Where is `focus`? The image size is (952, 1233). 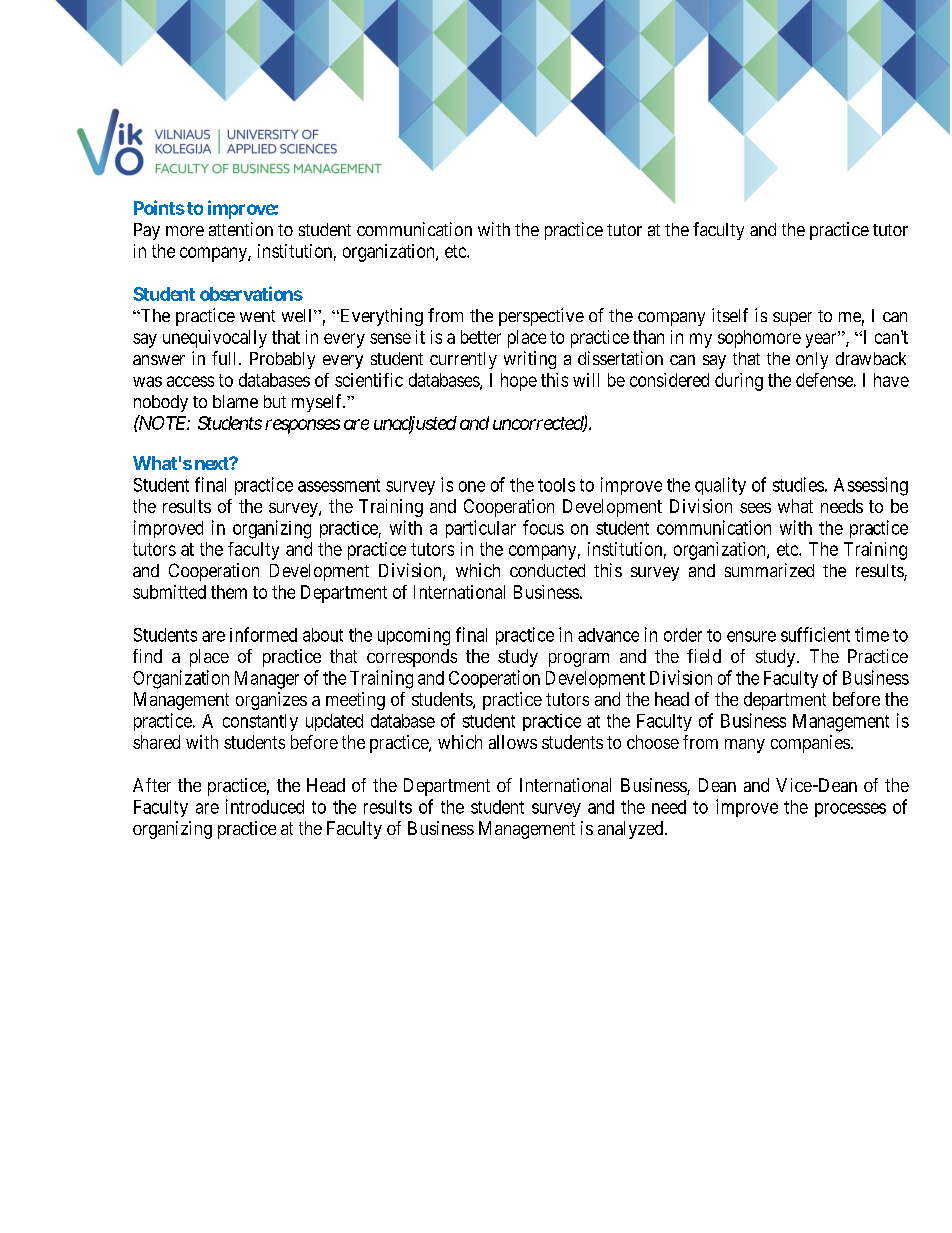 focus is located at coordinates (543, 527).
